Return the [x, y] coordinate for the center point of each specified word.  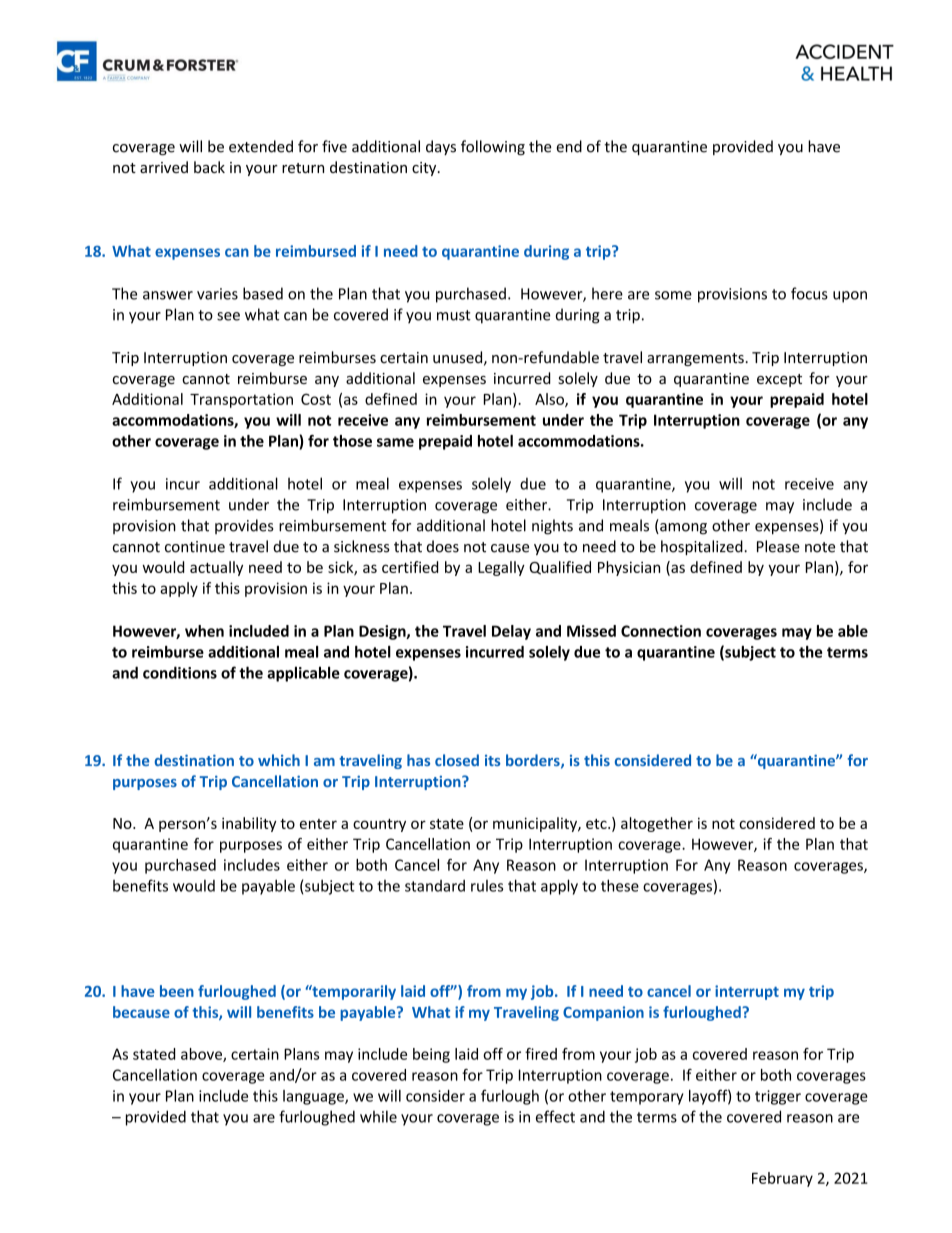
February [782, 1179]
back [209, 167]
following [493, 147]
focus [809, 293]
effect [555, 1116]
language [314, 1097]
